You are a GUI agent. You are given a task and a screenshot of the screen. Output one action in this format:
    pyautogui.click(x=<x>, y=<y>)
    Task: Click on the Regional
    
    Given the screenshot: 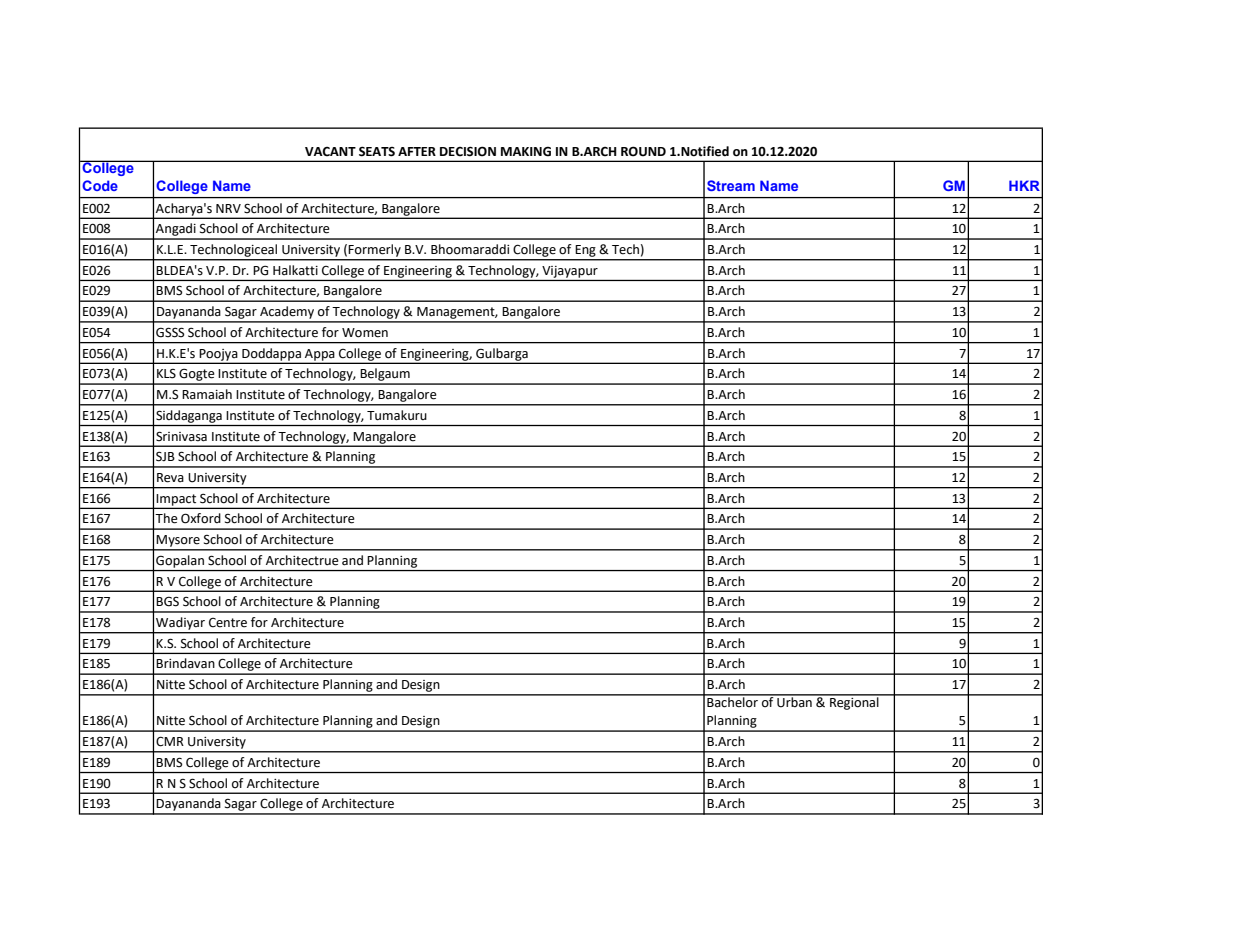 What is the action you would take?
    pyautogui.click(x=854, y=702)
